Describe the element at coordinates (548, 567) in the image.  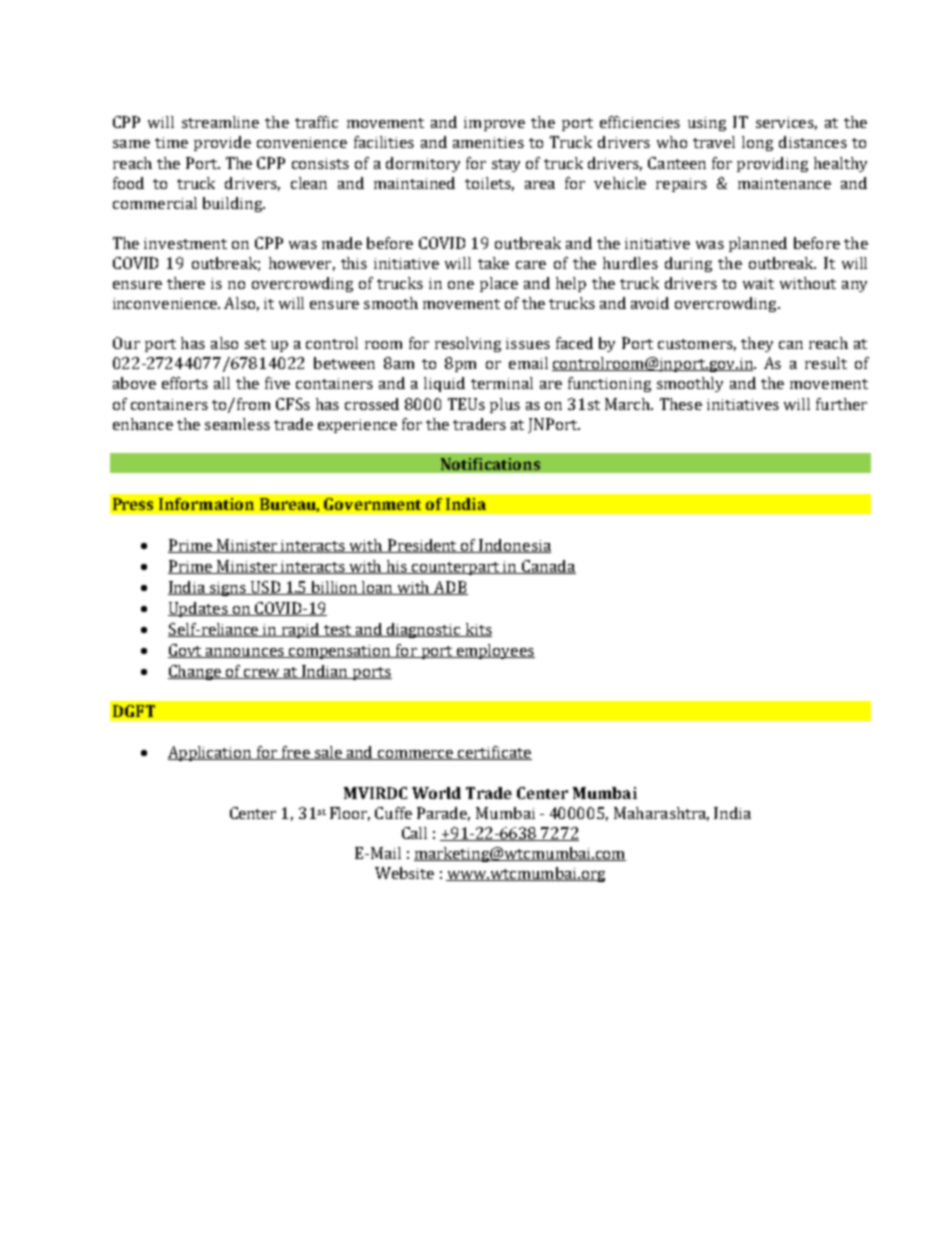
I see `Canada` at that location.
